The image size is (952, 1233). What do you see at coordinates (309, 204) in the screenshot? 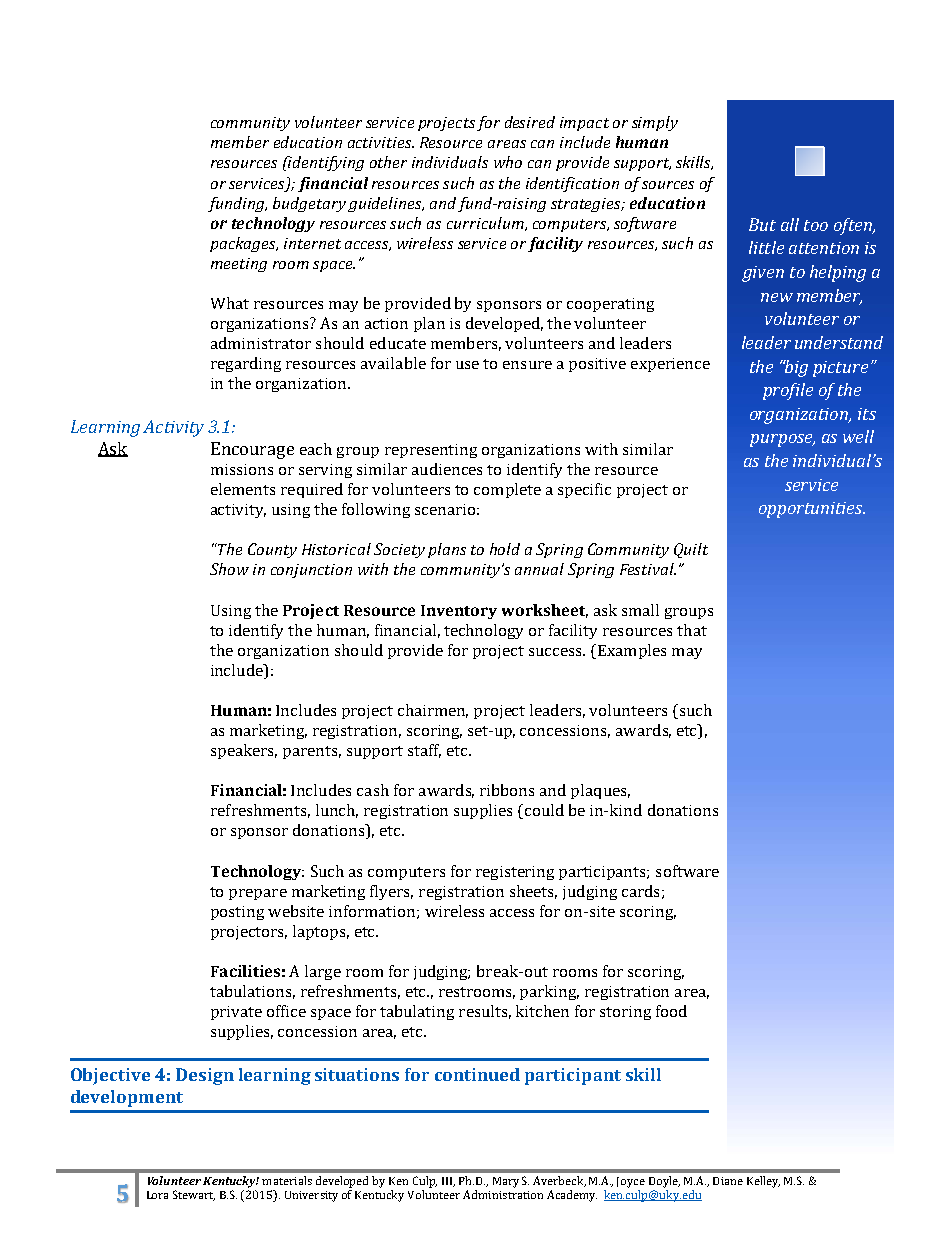
I see `budgetary` at bounding box center [309, 204].
